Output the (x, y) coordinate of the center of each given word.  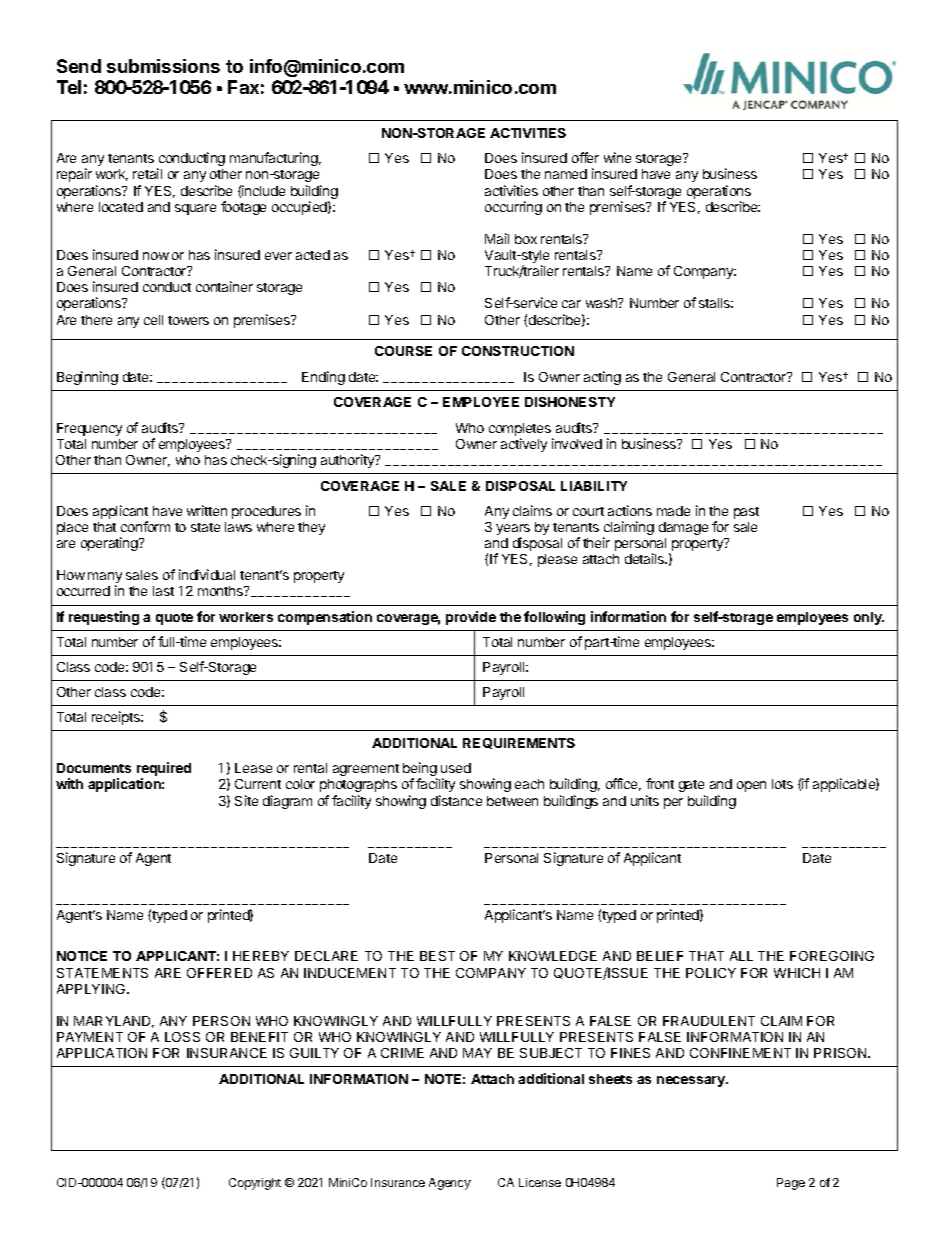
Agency (450, 1184)
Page (791, 1184)
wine (617, 157)
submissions (163, 66)
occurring (513, 208)
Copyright (255, 1184)
